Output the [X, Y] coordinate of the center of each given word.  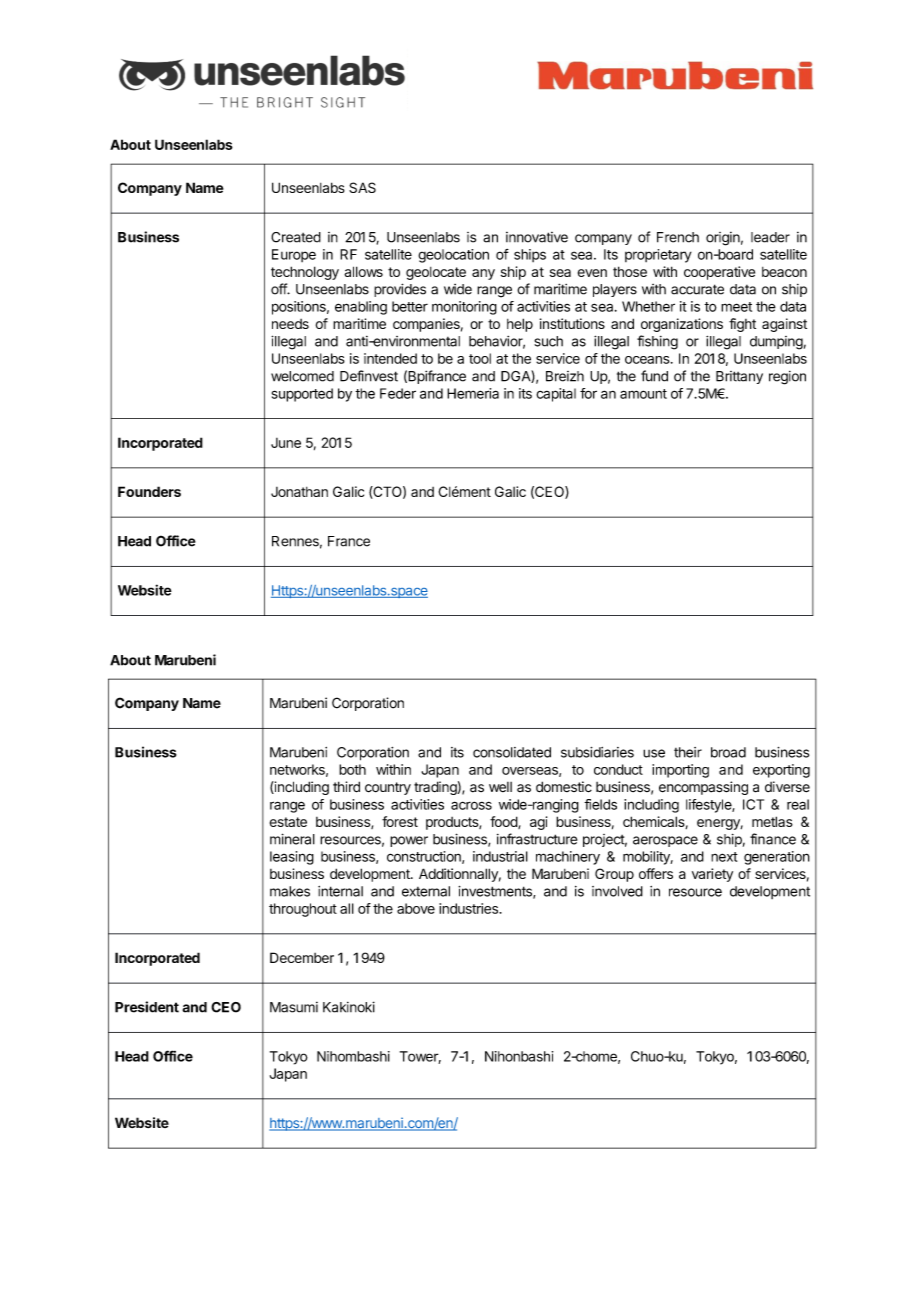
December [302, 957]
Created [296, 237]
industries [469, 908]
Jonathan [299, 492]
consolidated [512, 752]
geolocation [453, 256]
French [678, 237]
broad [728, 752]
